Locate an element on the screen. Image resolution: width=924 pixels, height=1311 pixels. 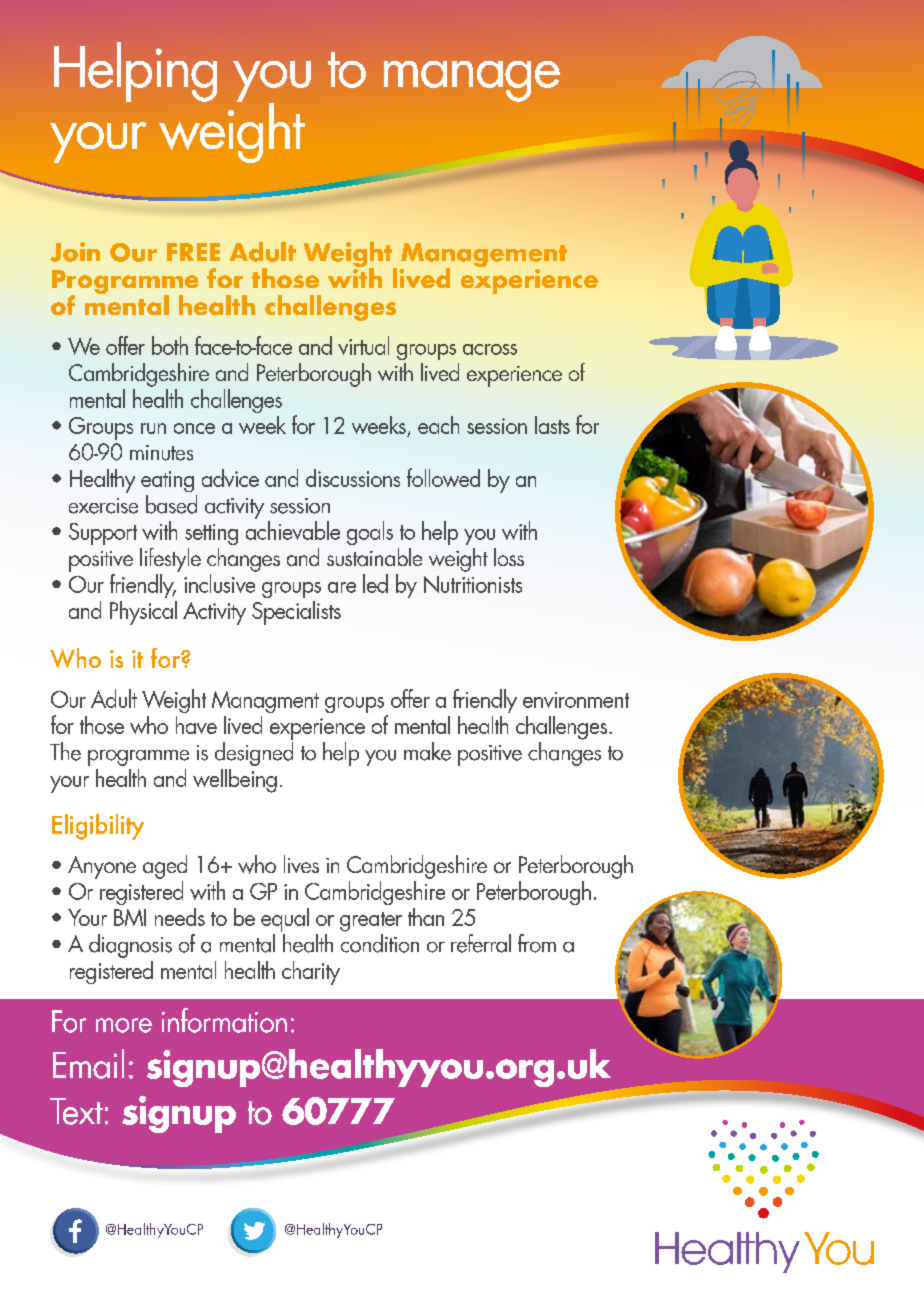
discussions is located at coordinates (353, 478).
